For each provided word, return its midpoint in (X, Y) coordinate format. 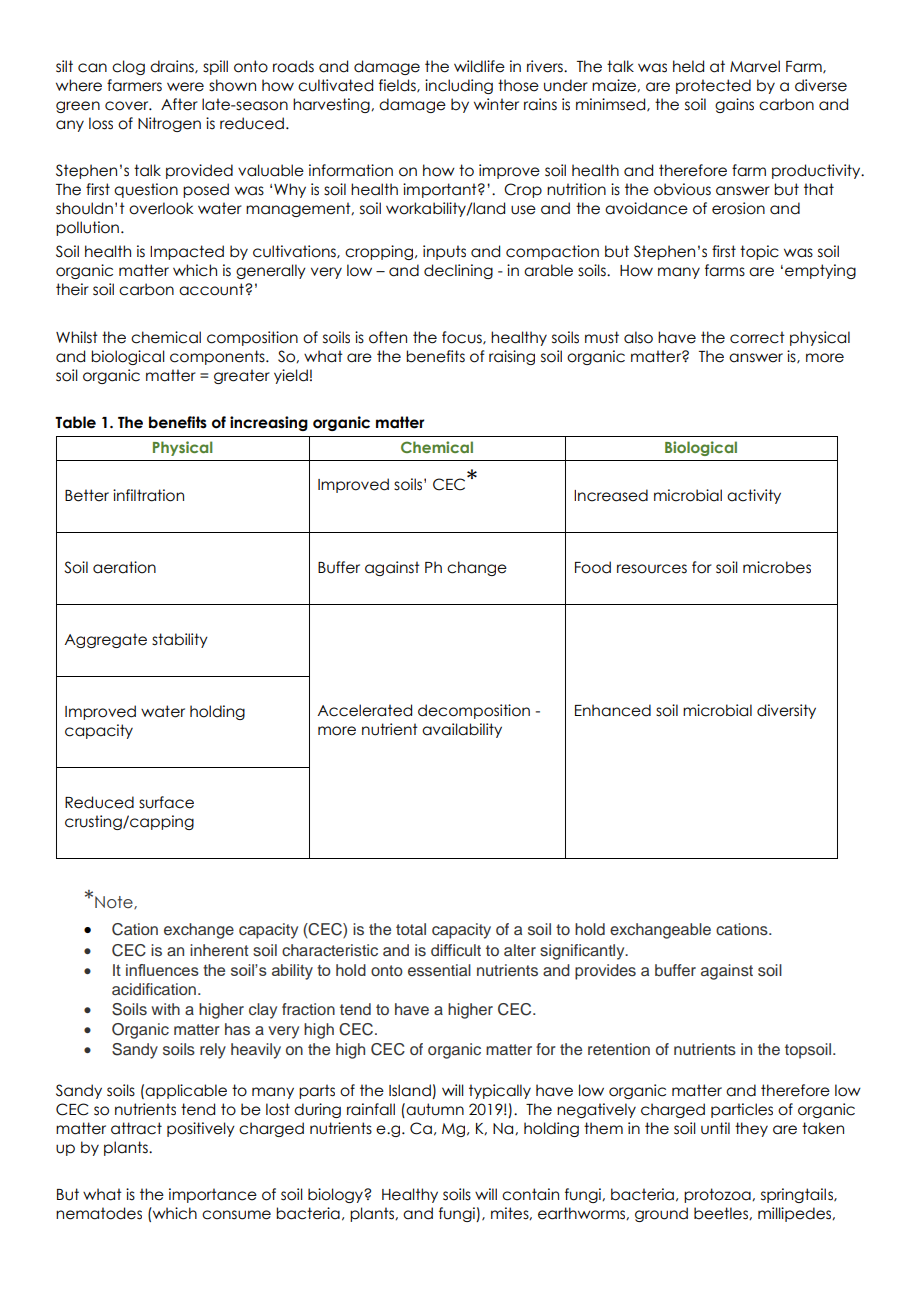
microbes (777, 567)
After (179, 104)
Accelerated (364, 710)
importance (213, 1195)
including (459, 86)
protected (713, 86)
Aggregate (105, 640)
